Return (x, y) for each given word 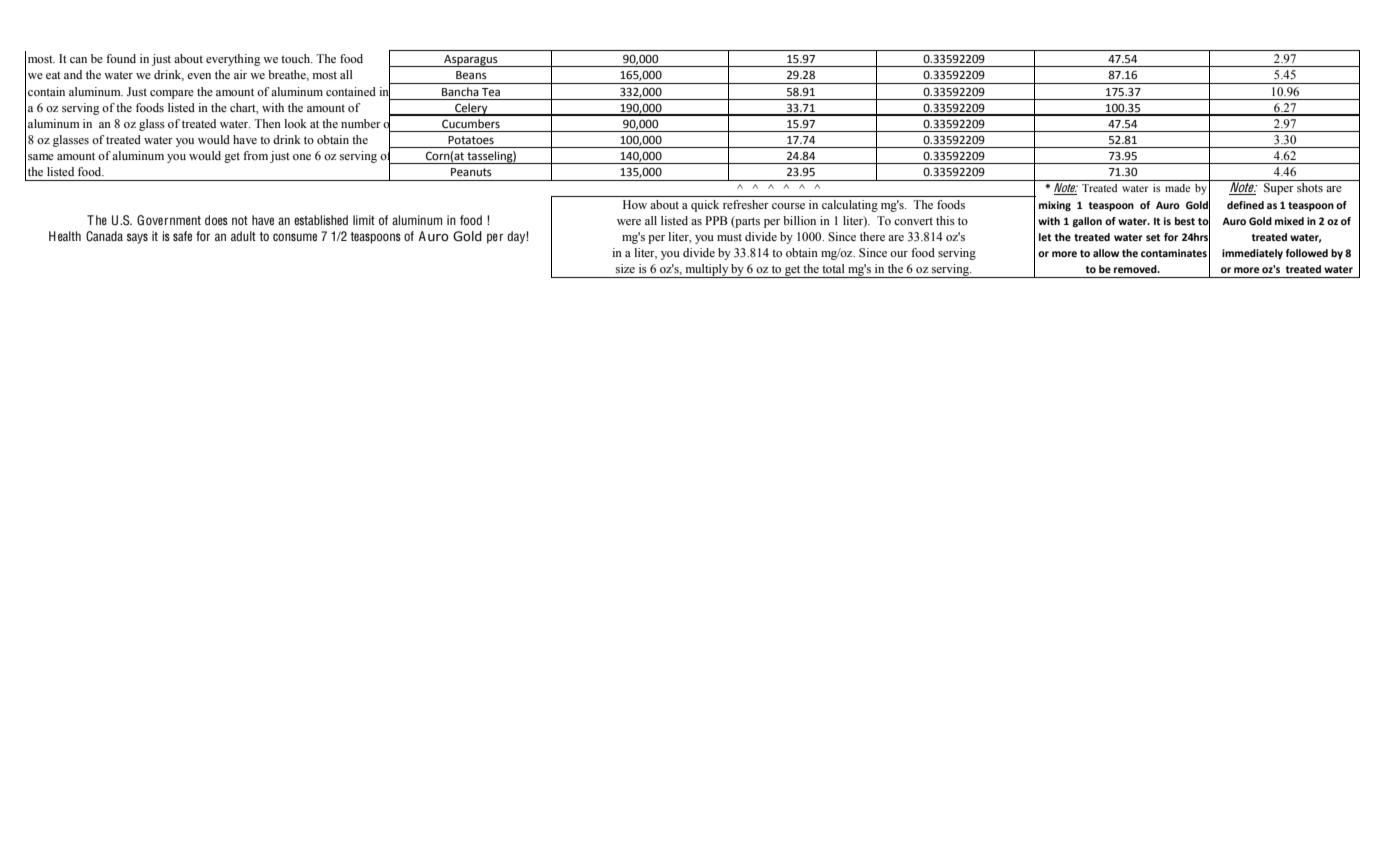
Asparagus (471, 61)
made (1177, 188)
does (216, 220)
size (625, 268)
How (635, 204)
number (361, 123)
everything (233, 60)
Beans (471, 75)
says (137, 238)
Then (267, 123)
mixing (1055, 206)
